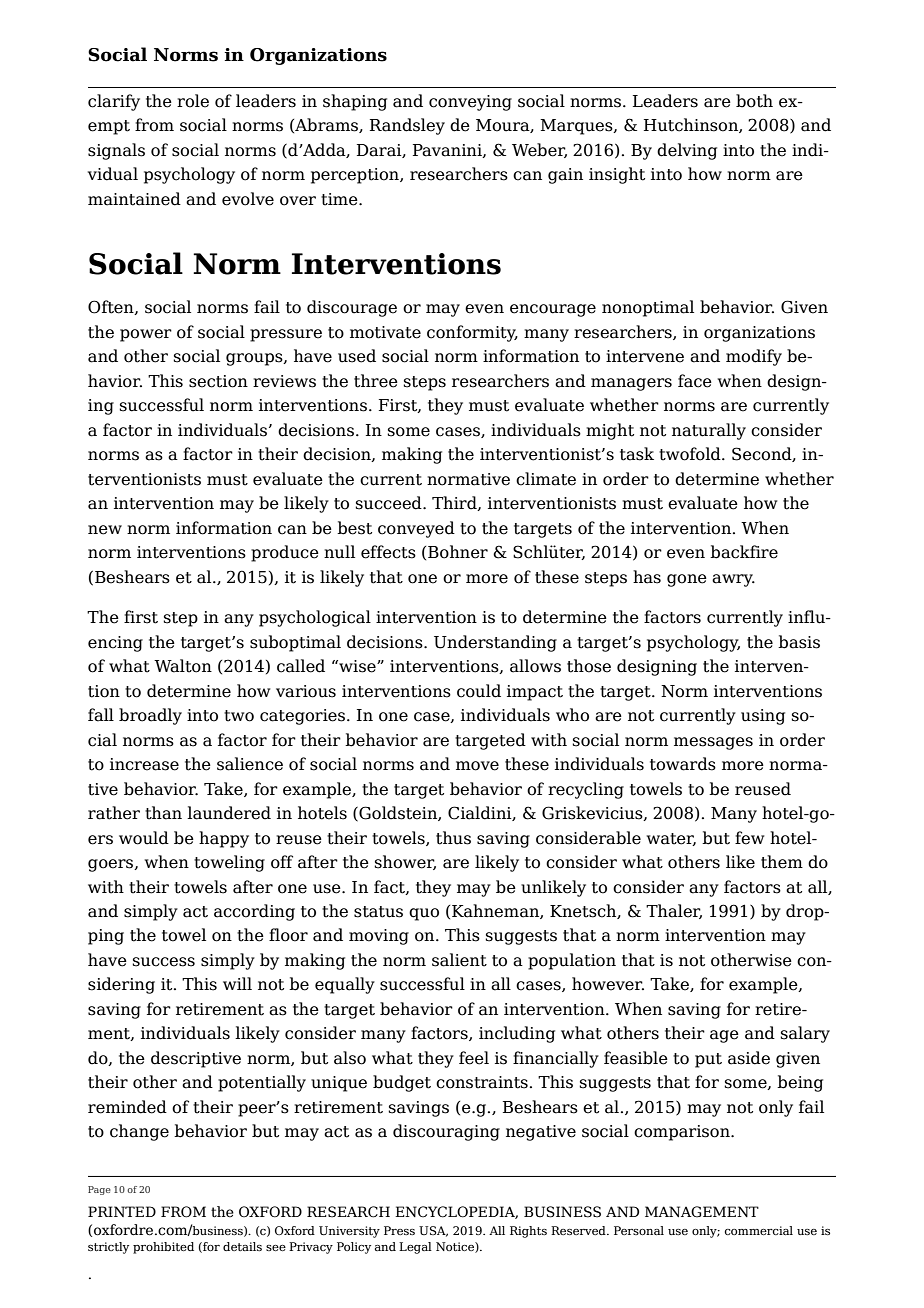 This screenshot has width=924, height=1308. Describe the element at coordinates (674, 911) in the screenshot. I see `Thaler` at that location.
